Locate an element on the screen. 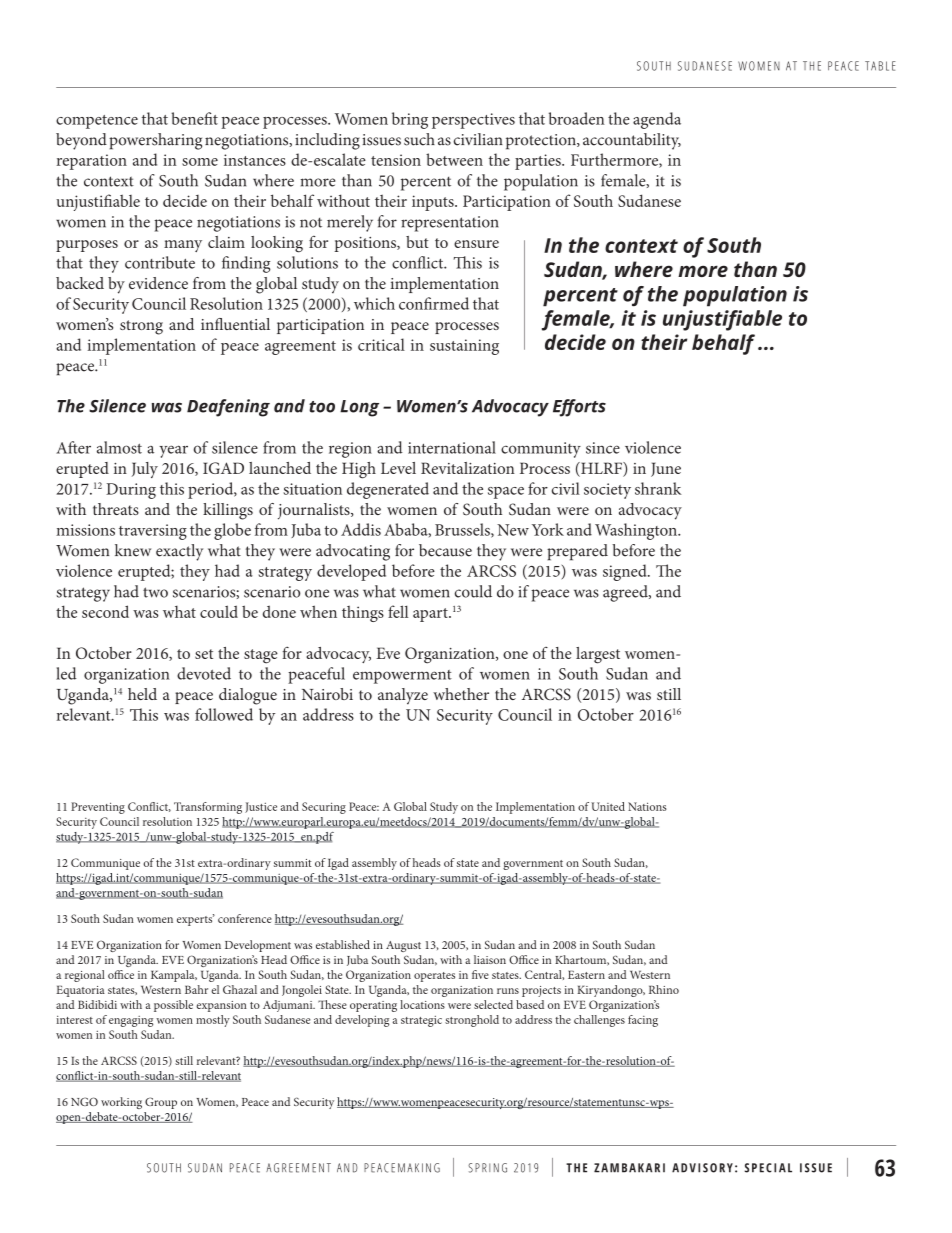  agreed is located at coordinates (626, 593).
